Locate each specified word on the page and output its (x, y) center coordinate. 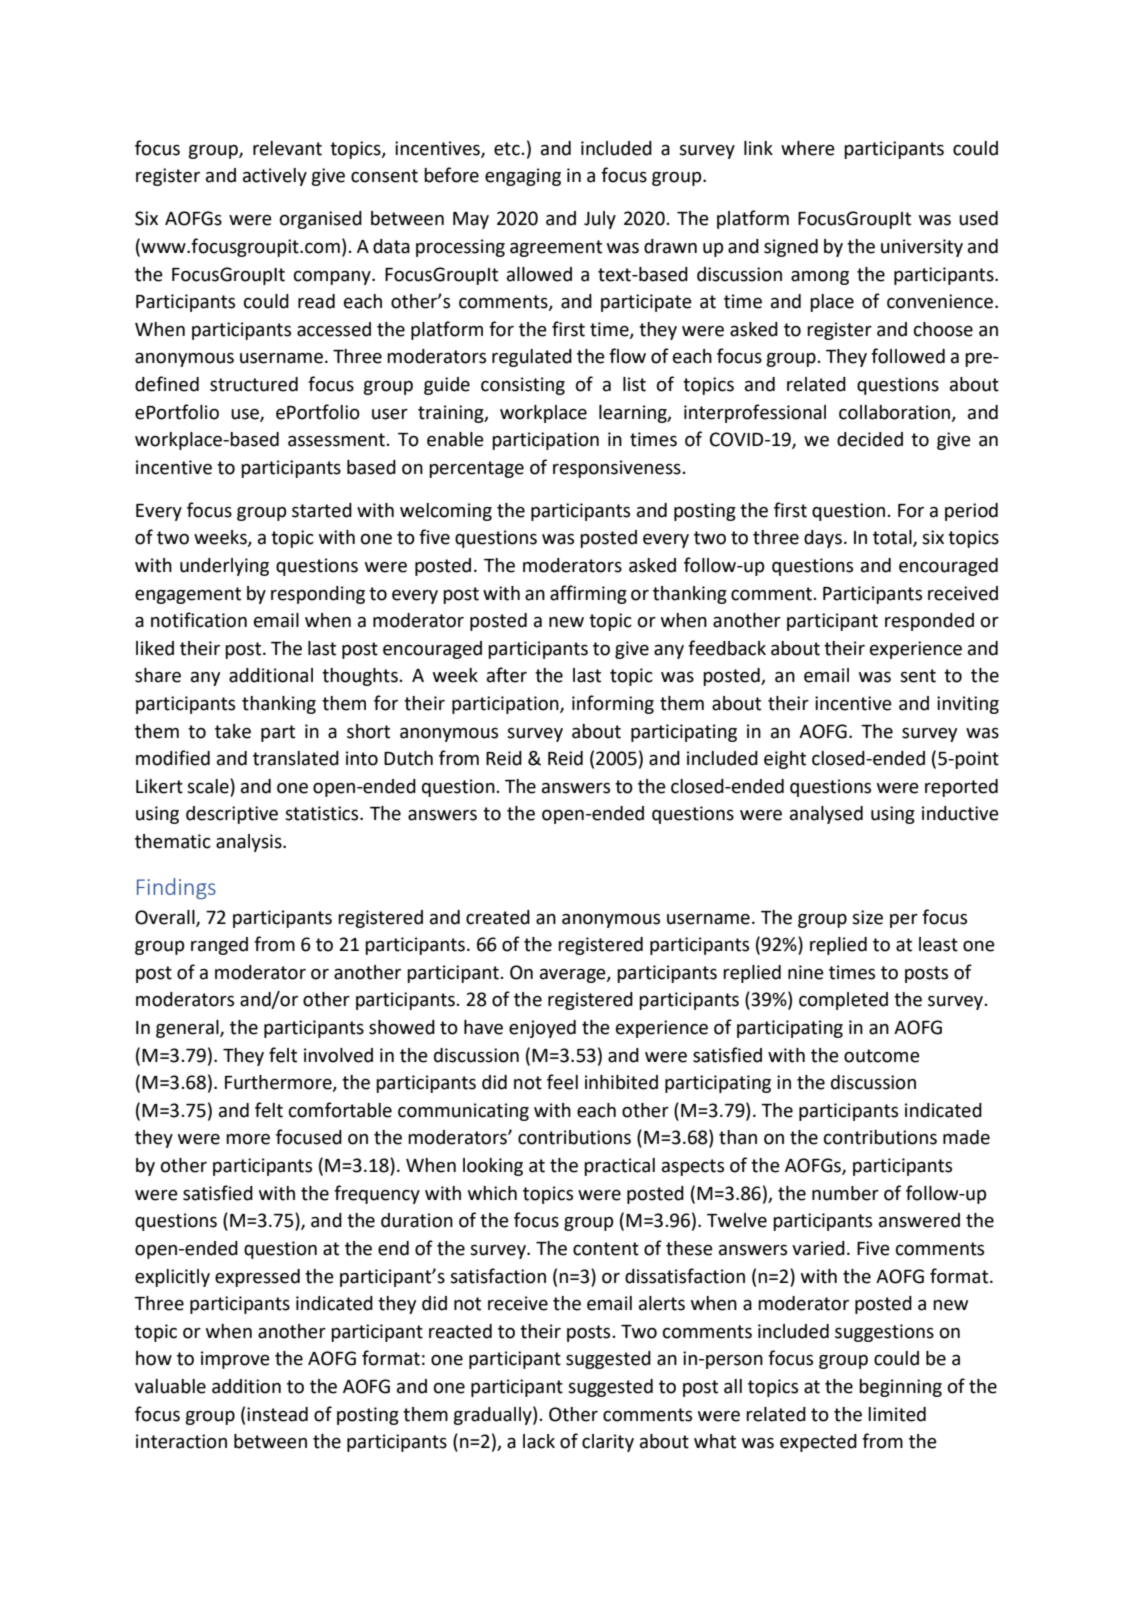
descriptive (232, 815)
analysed (826, 815)
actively (275, 177)
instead (277, 1414)
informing (613, 704)
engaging (523, 177)
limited (897, 1414)
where (808, 148)
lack (539, 1441)
